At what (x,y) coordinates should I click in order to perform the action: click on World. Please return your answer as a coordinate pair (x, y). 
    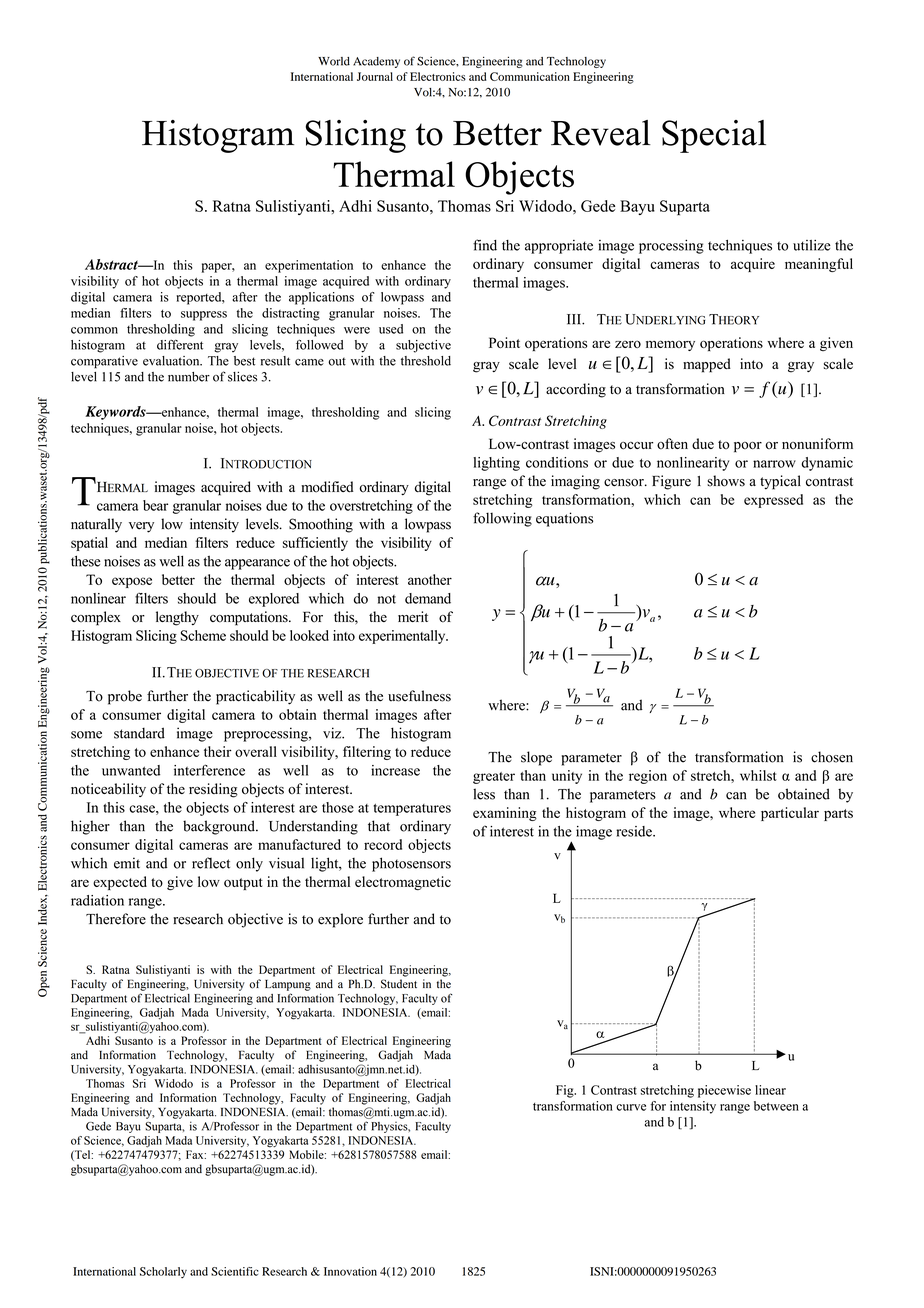
    Looking at the image, I should click on (334, 61).
